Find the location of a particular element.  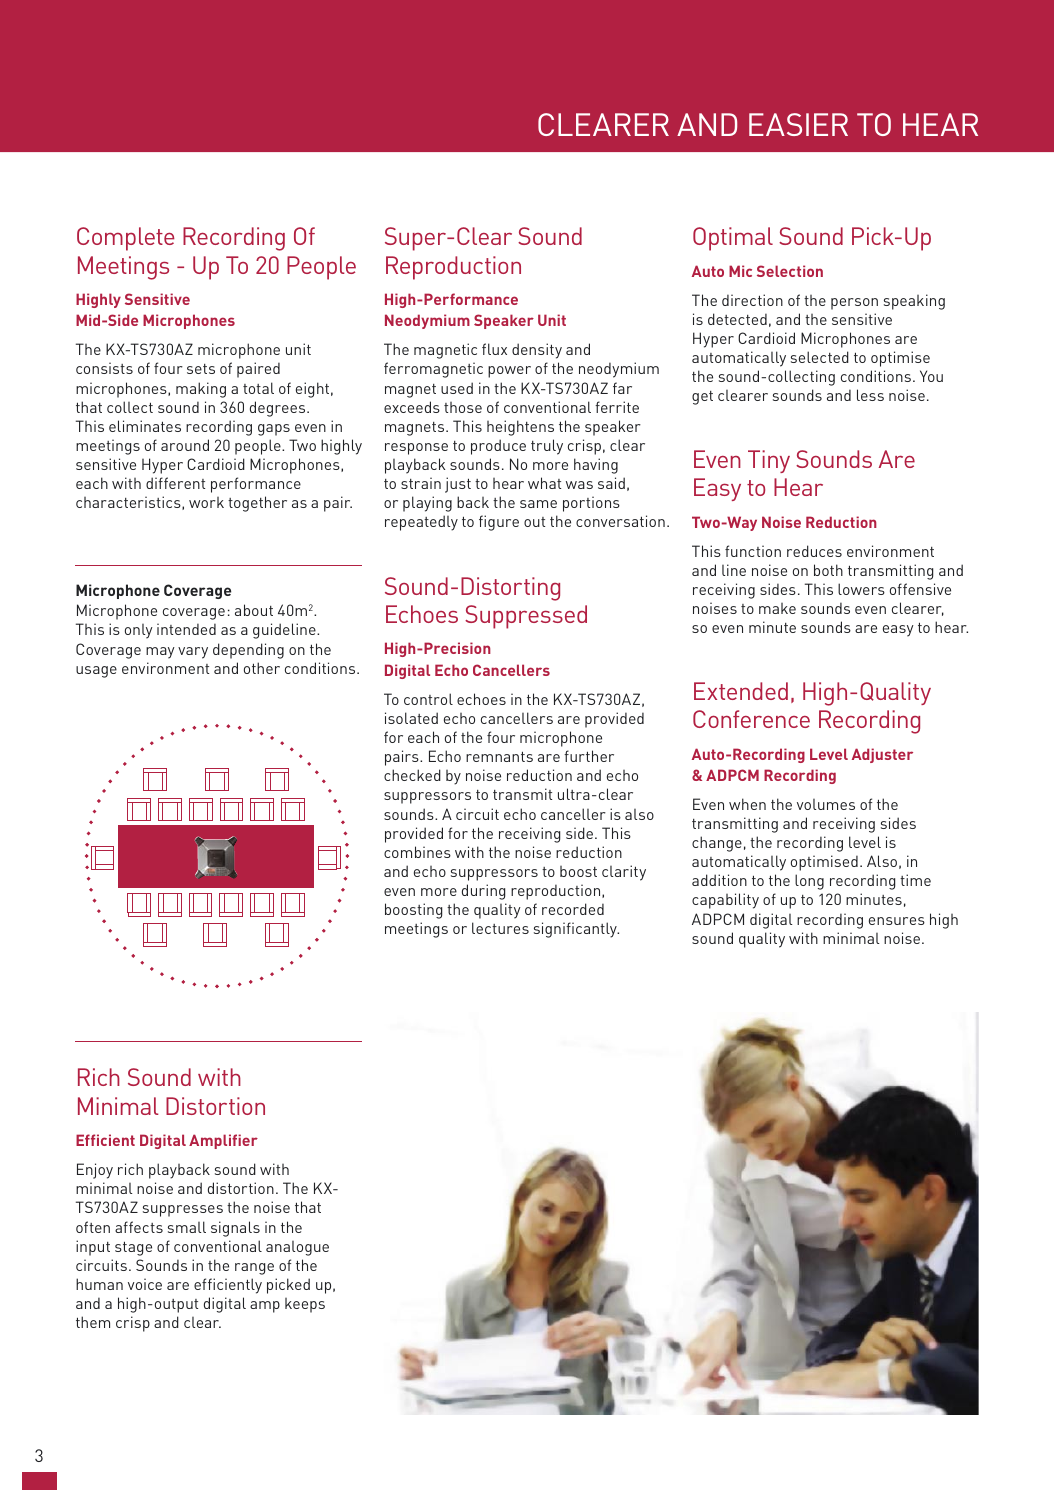

reduces is located at coordinates (814, 551).
